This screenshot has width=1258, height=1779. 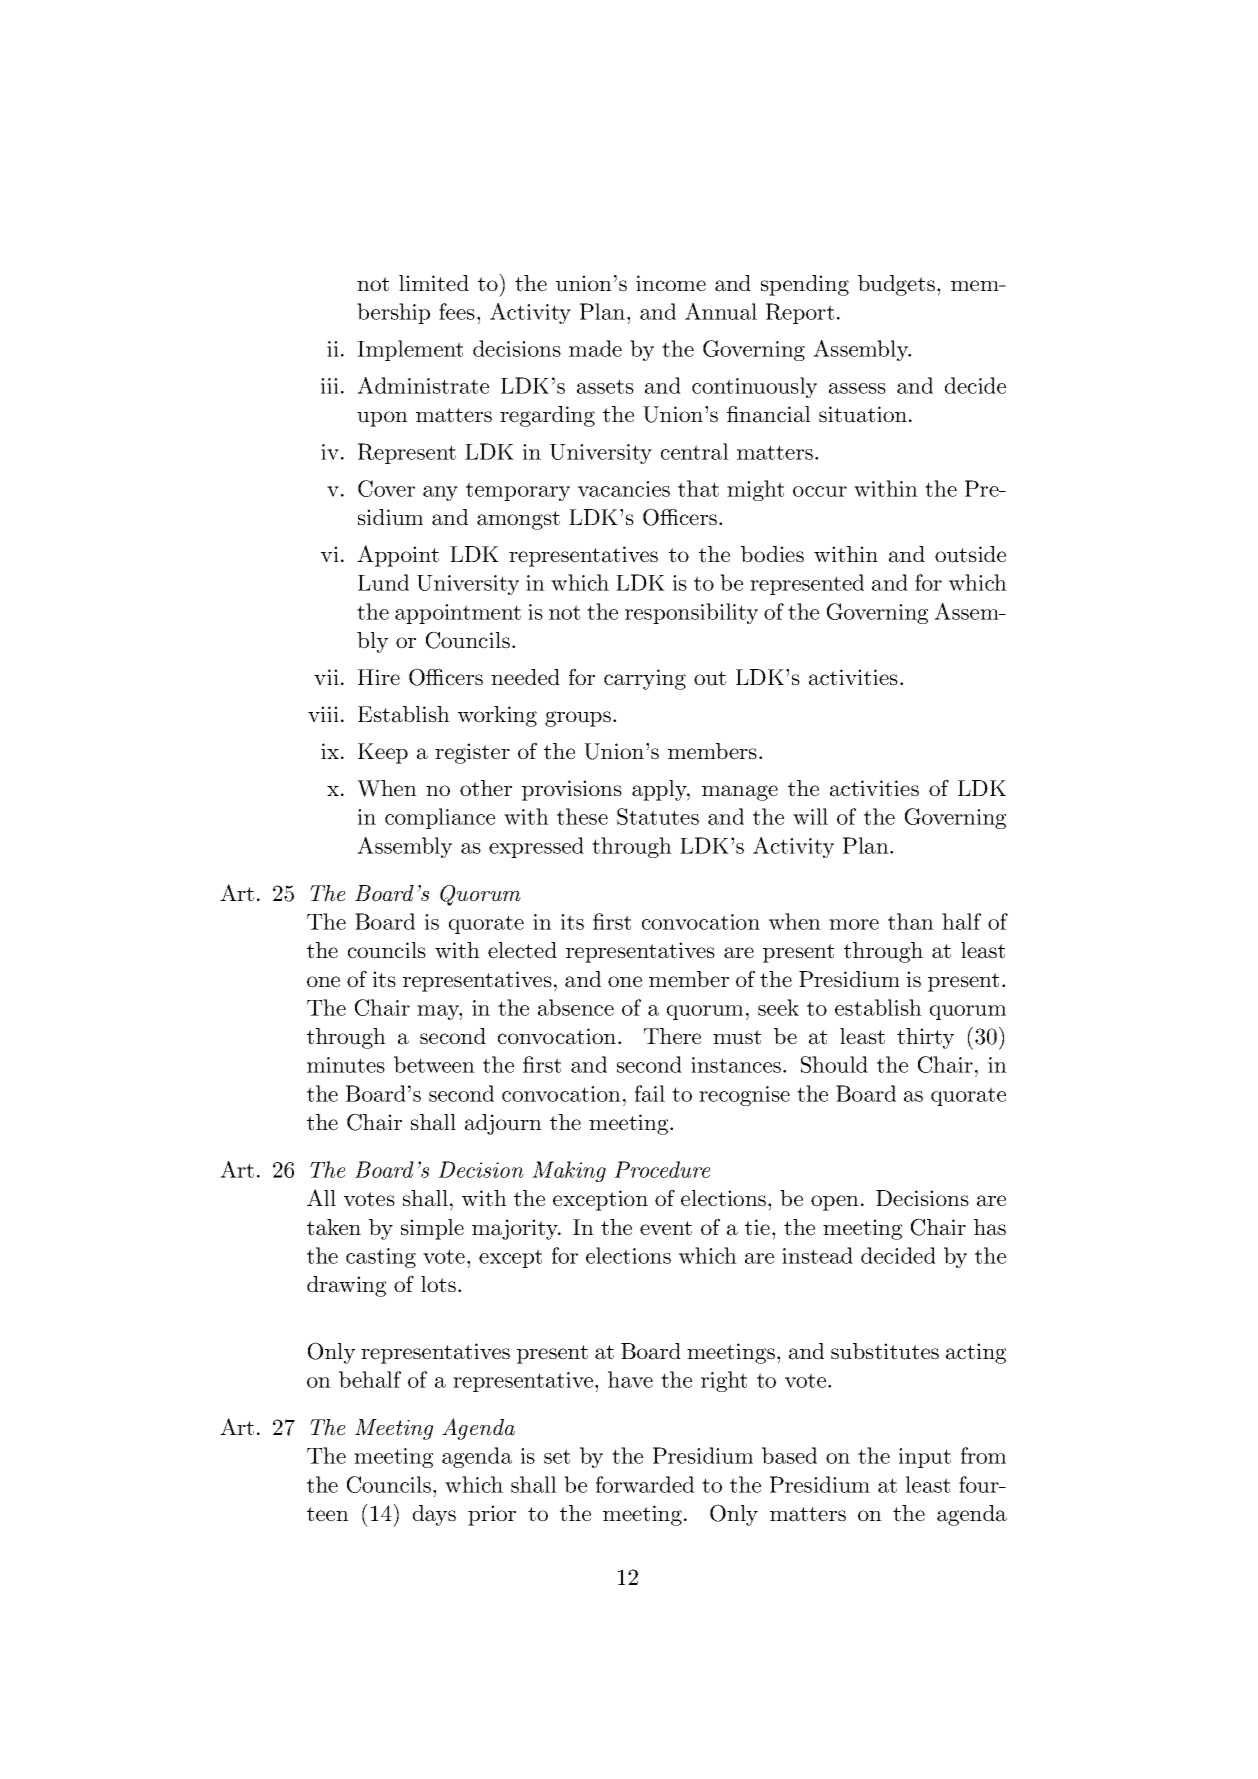 What do you see at coordinates (896, 285) in the screenshot?
I see `budgets` at bounding box center [896, 285].
